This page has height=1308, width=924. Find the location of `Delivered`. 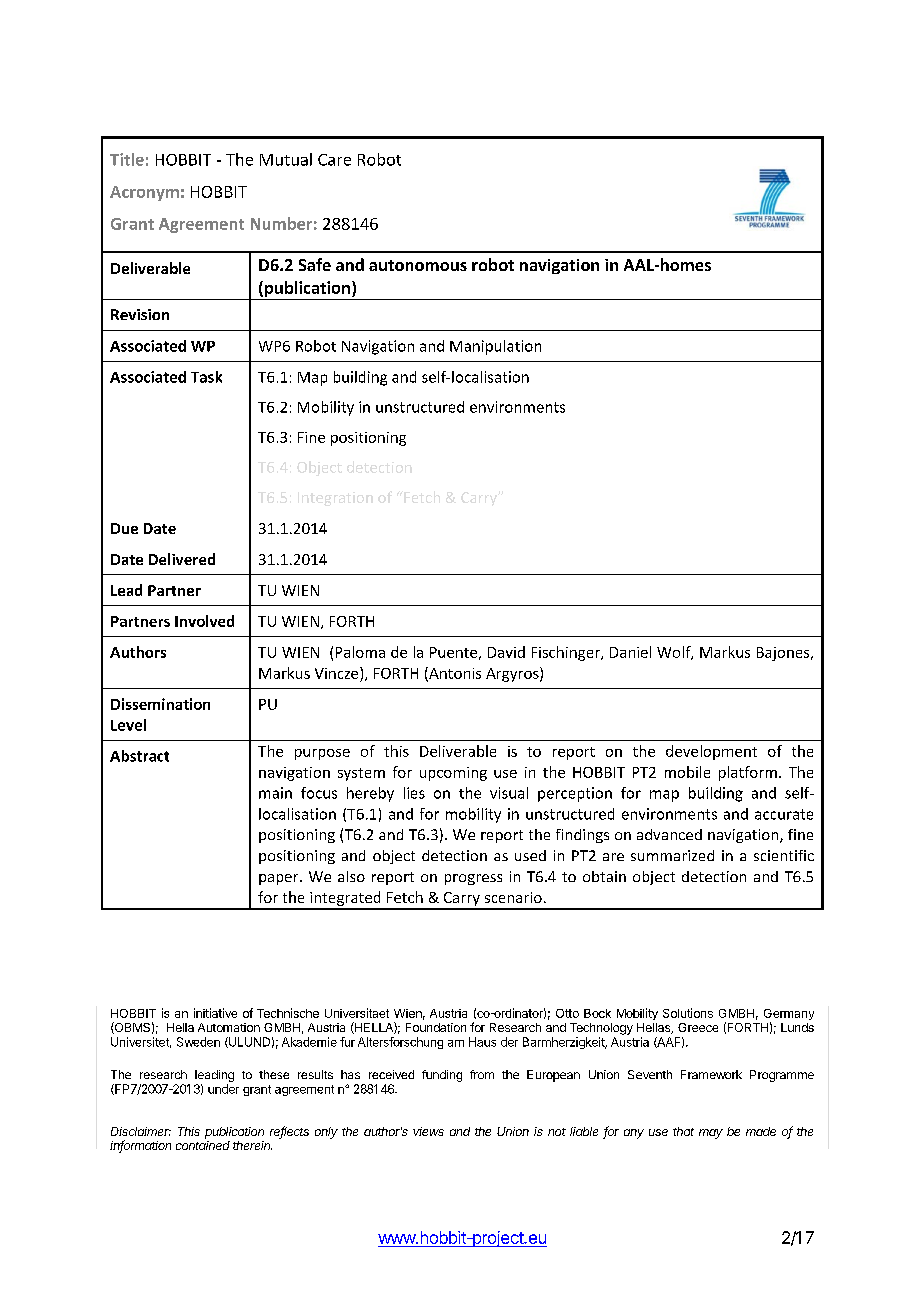

Delivered is located at coordinates (182, 559).
